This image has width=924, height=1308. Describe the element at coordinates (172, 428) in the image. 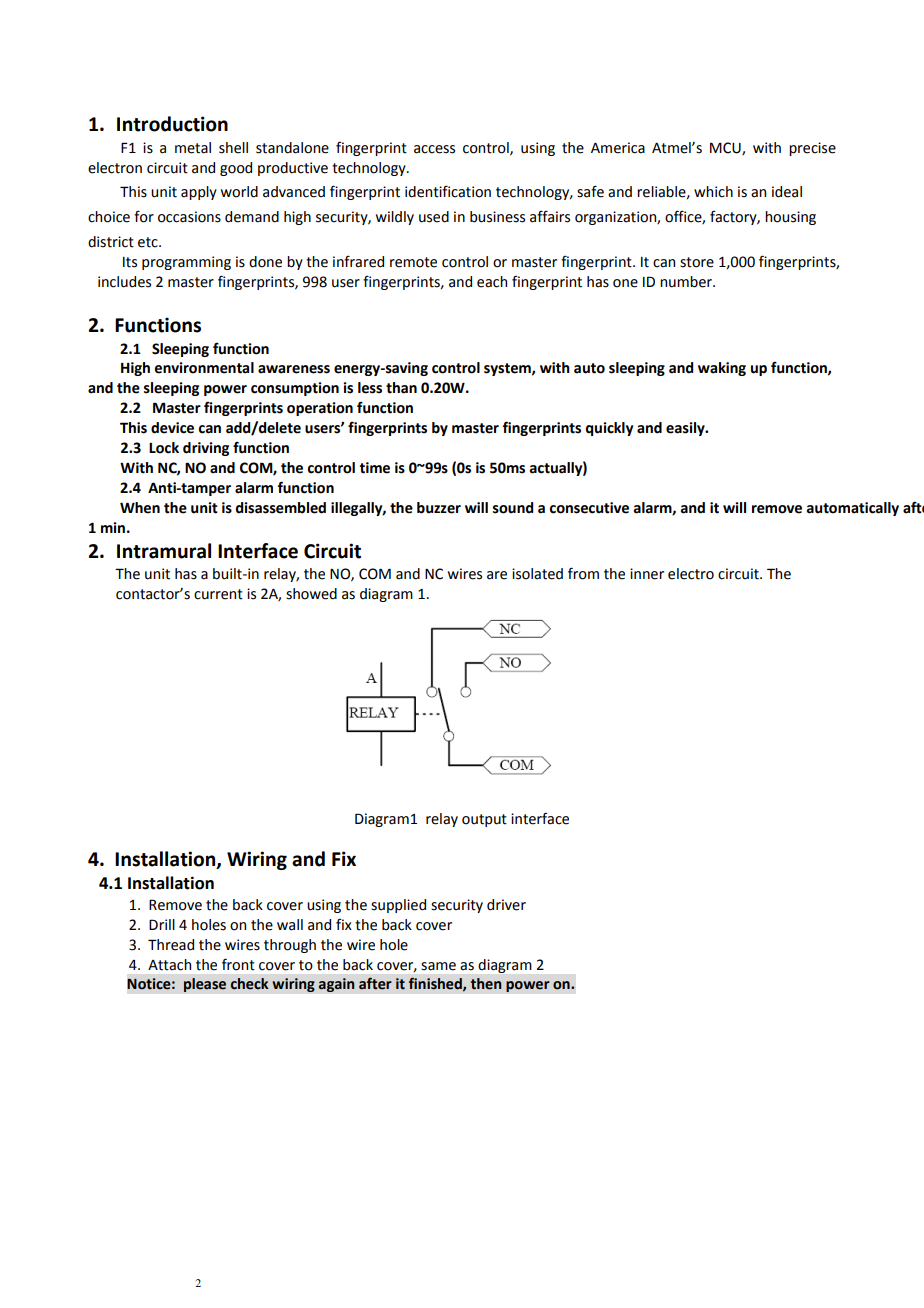

I see `device` at that location.
